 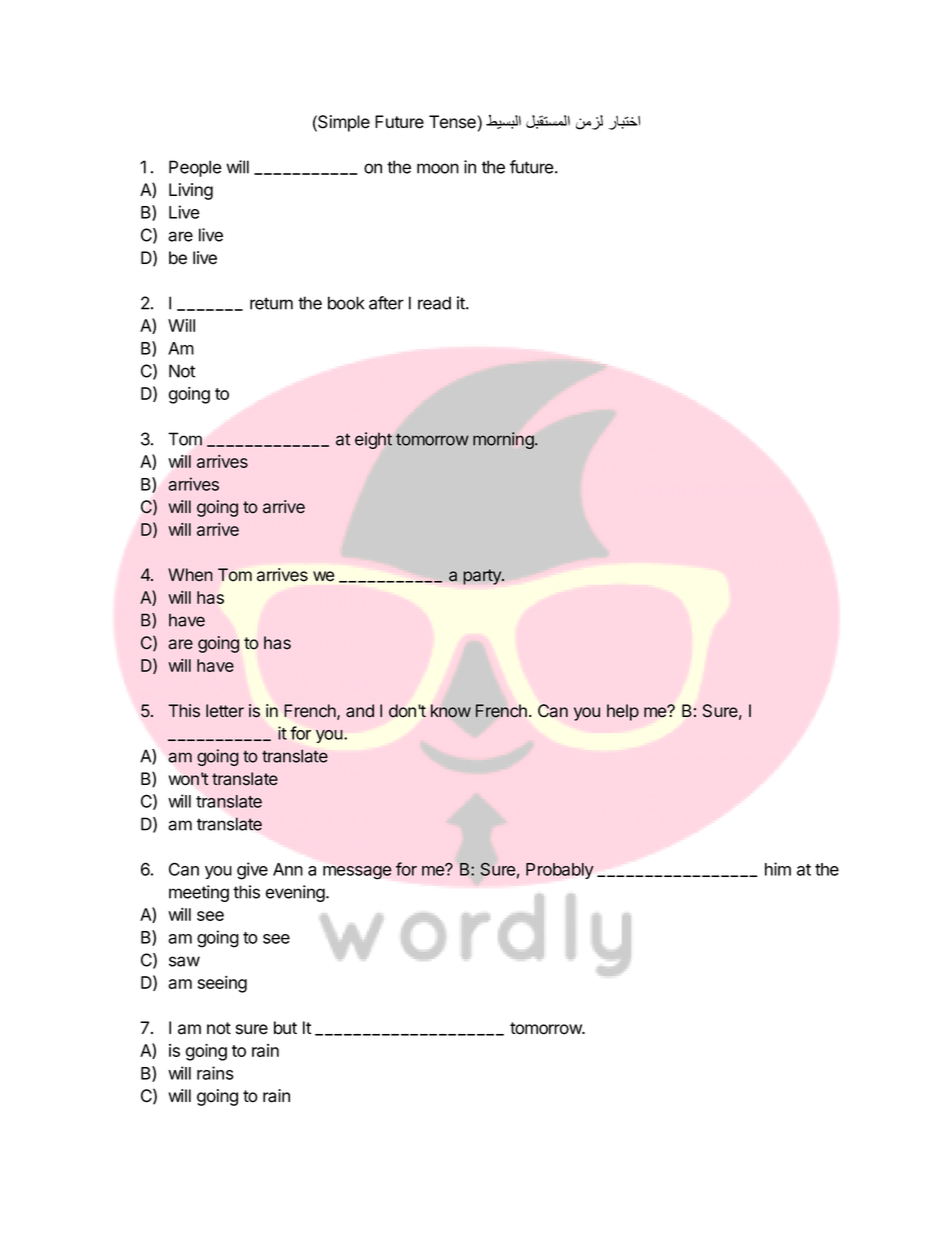 What do you see at coordinates (222, 984) in the image?
I see `seeing` at bounding box center [222, 984].
